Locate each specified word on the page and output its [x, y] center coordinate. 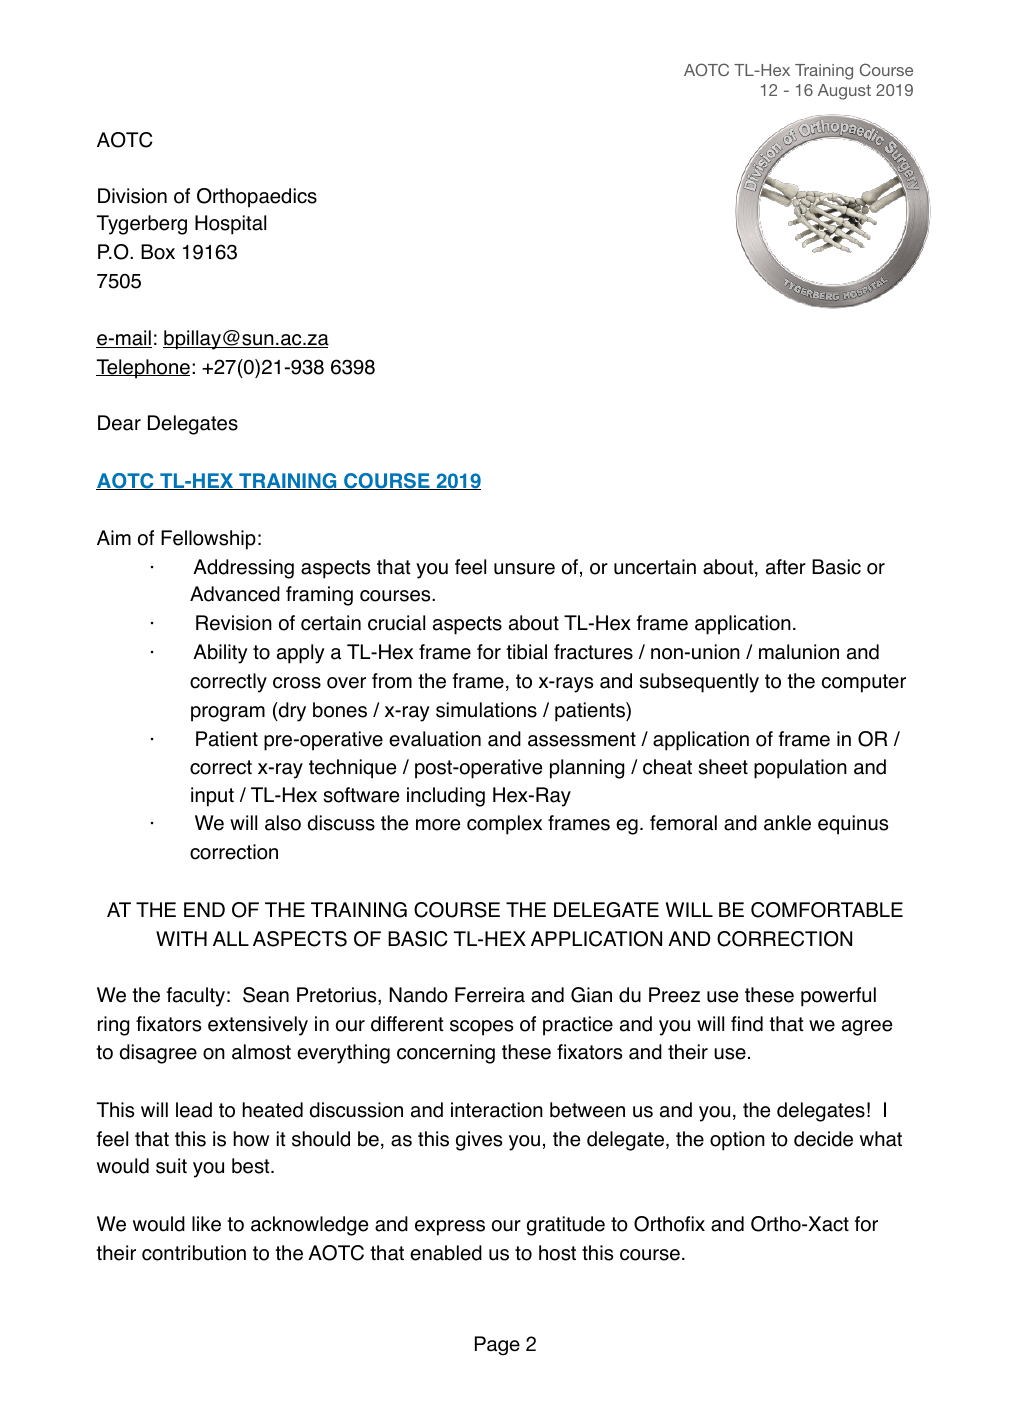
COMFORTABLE [827, 910]
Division [132, 196]
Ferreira [490, 995]
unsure [524, 569]
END [204, 909]
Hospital [230, 225]
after [786, 567]
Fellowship [208, 540]
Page [497, 1346]
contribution [194, 1253]
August [844, 92]
